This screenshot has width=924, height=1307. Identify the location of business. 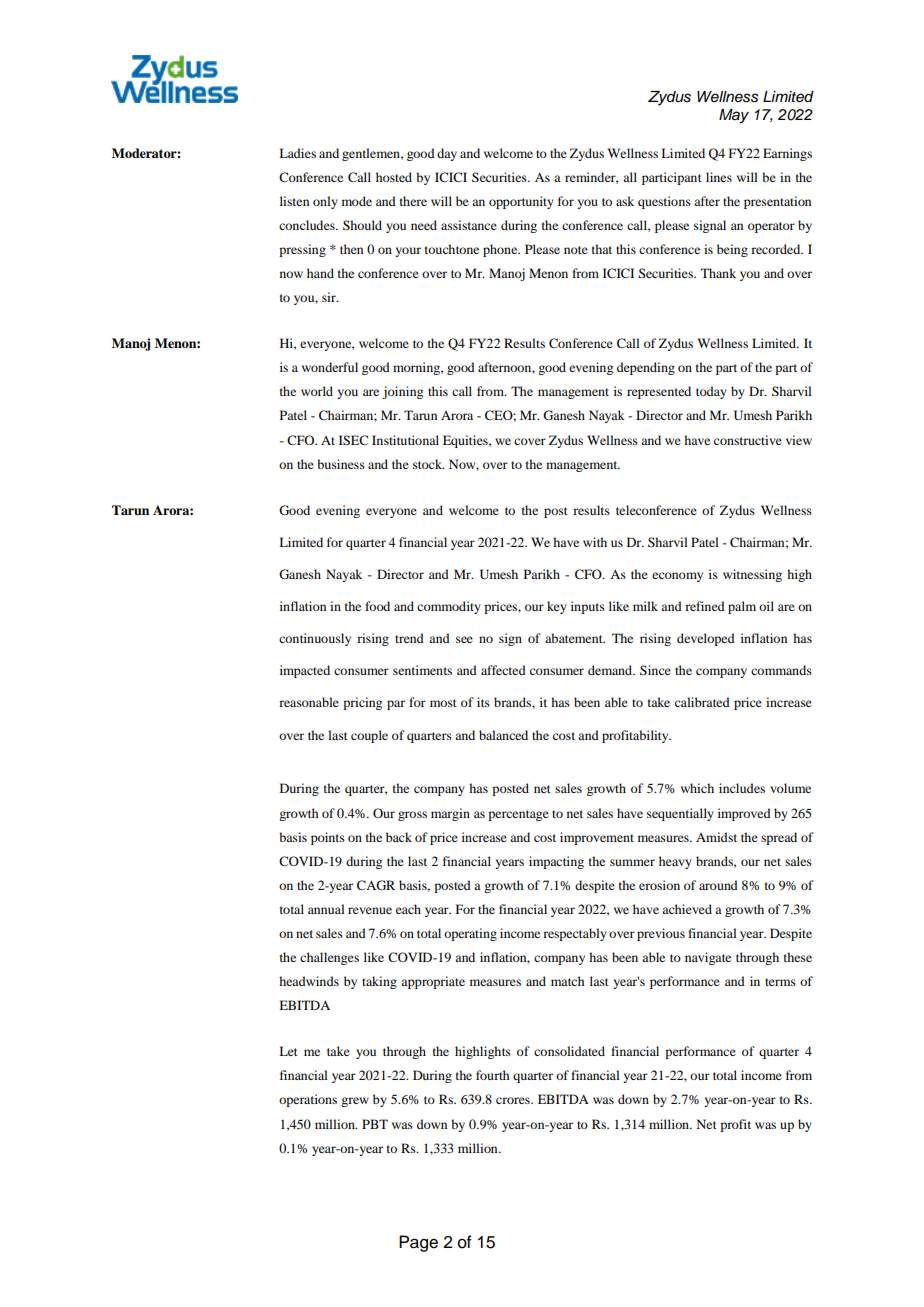
(341, 464).
